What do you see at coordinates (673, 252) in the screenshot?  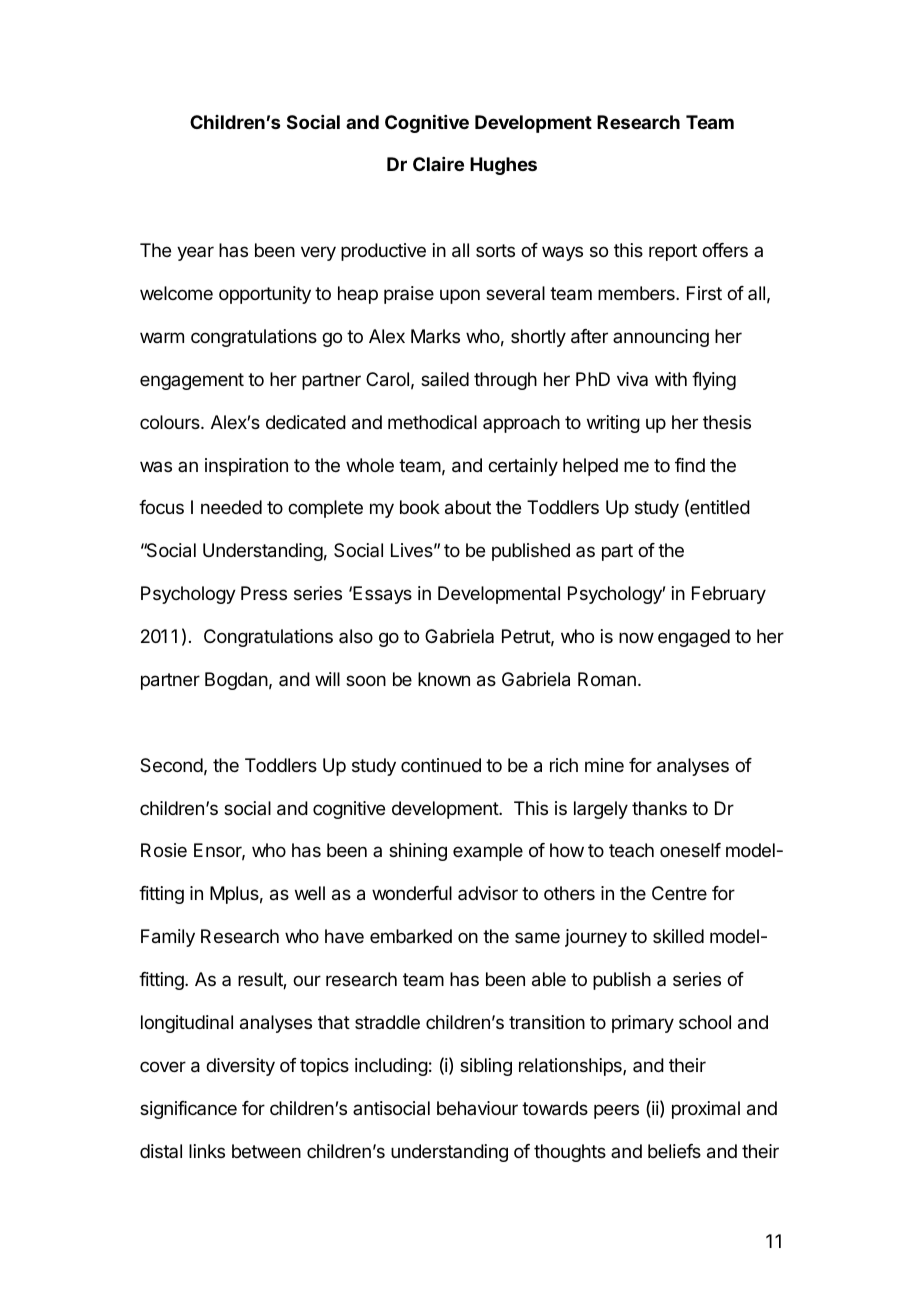 I see `report` at bounding box center [673, 252].
